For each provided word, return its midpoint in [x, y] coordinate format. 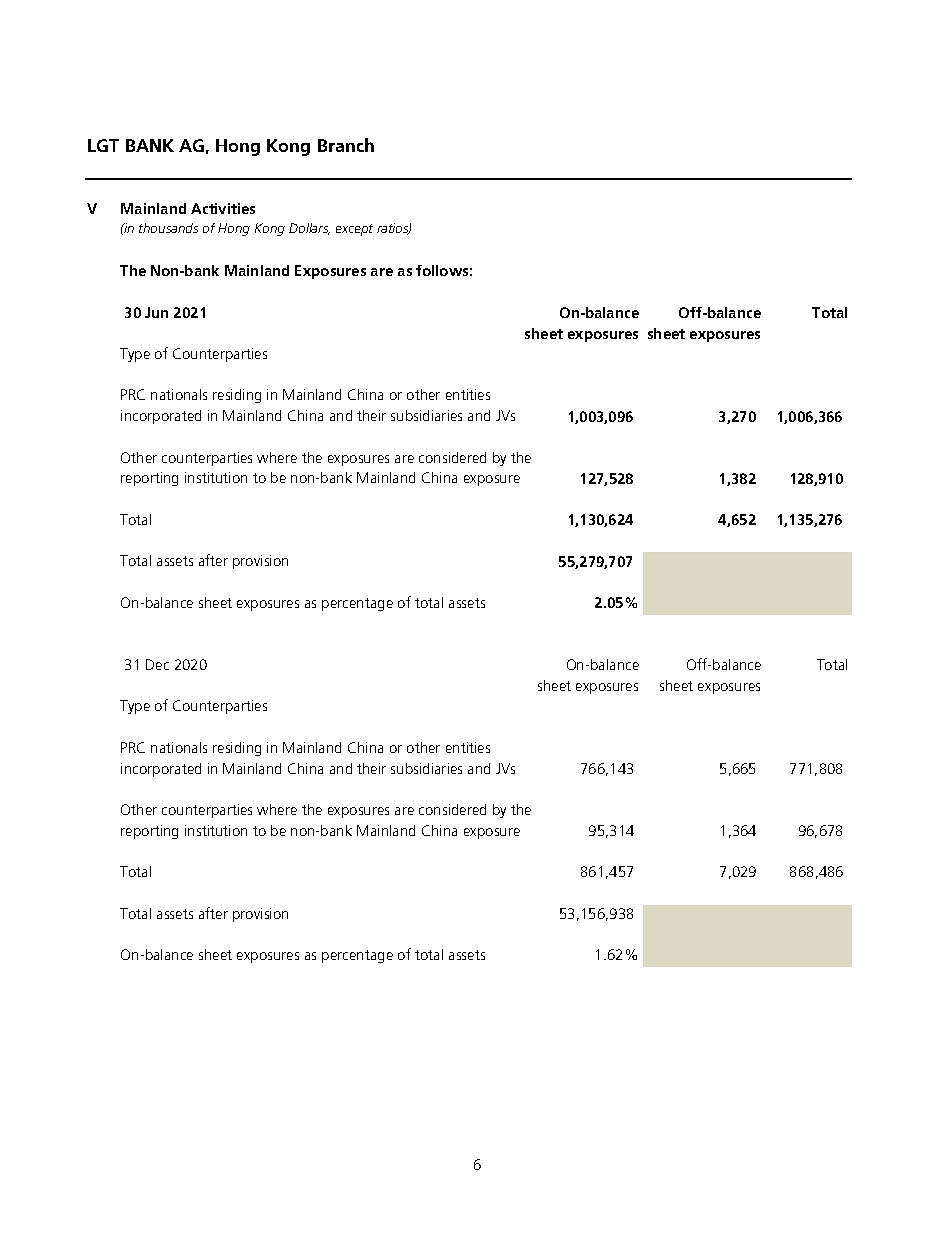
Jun [156, 312]
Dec [157, 664]
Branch [346, 145]
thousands [168, 228]
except [354, 230]
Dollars [309, 229]
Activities [223, 208]
